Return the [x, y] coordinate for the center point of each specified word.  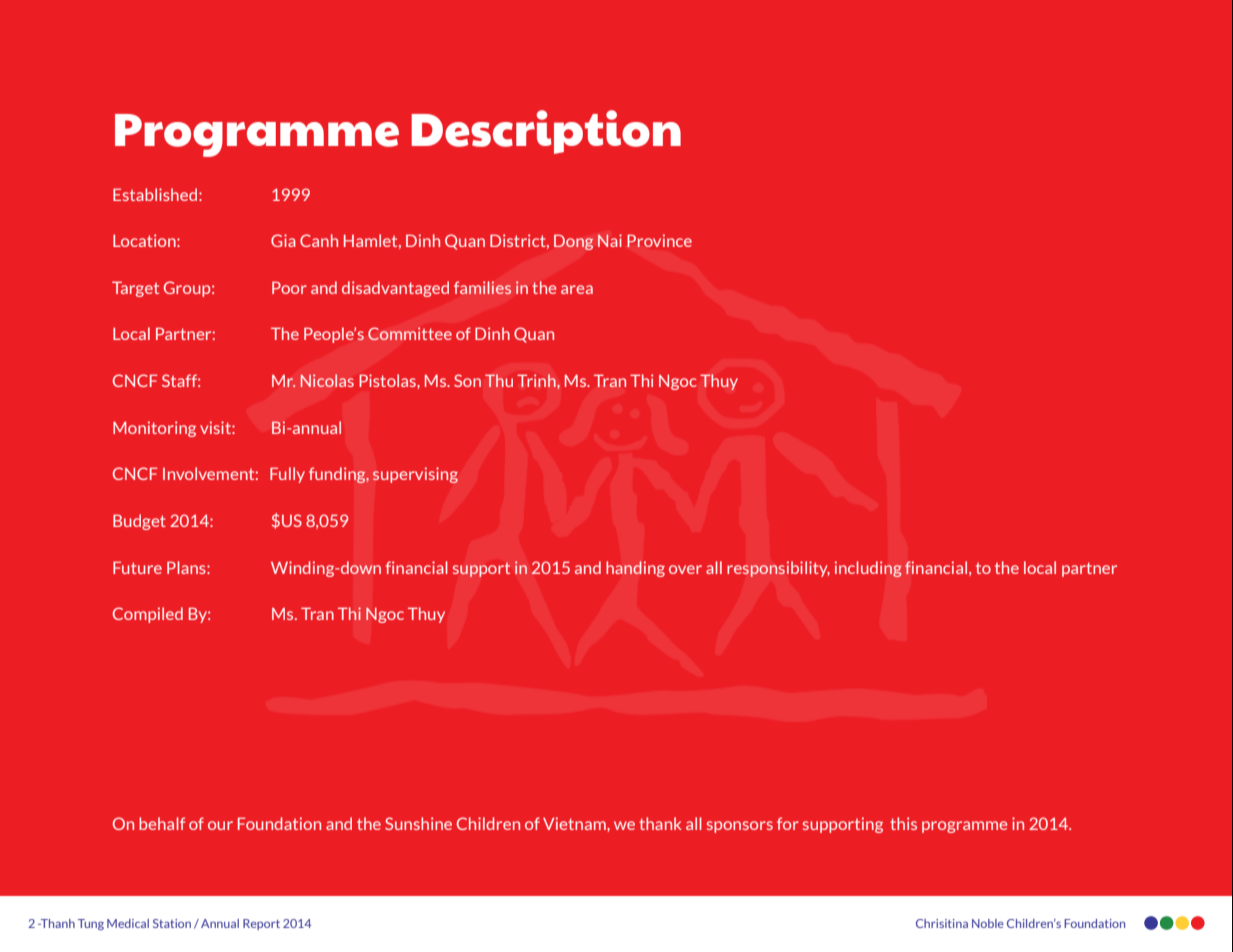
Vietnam [575, 823]
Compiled [148, 615]
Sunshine [418, 823]
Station [172, 923]
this [903, 823]
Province [659, 240]
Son [467, 380]
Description [546, 132]
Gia [283, 240]
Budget [139, 522]
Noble [988, 923]
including [868, 569]
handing [635, 569]
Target [135, 289]
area [577, 289]
